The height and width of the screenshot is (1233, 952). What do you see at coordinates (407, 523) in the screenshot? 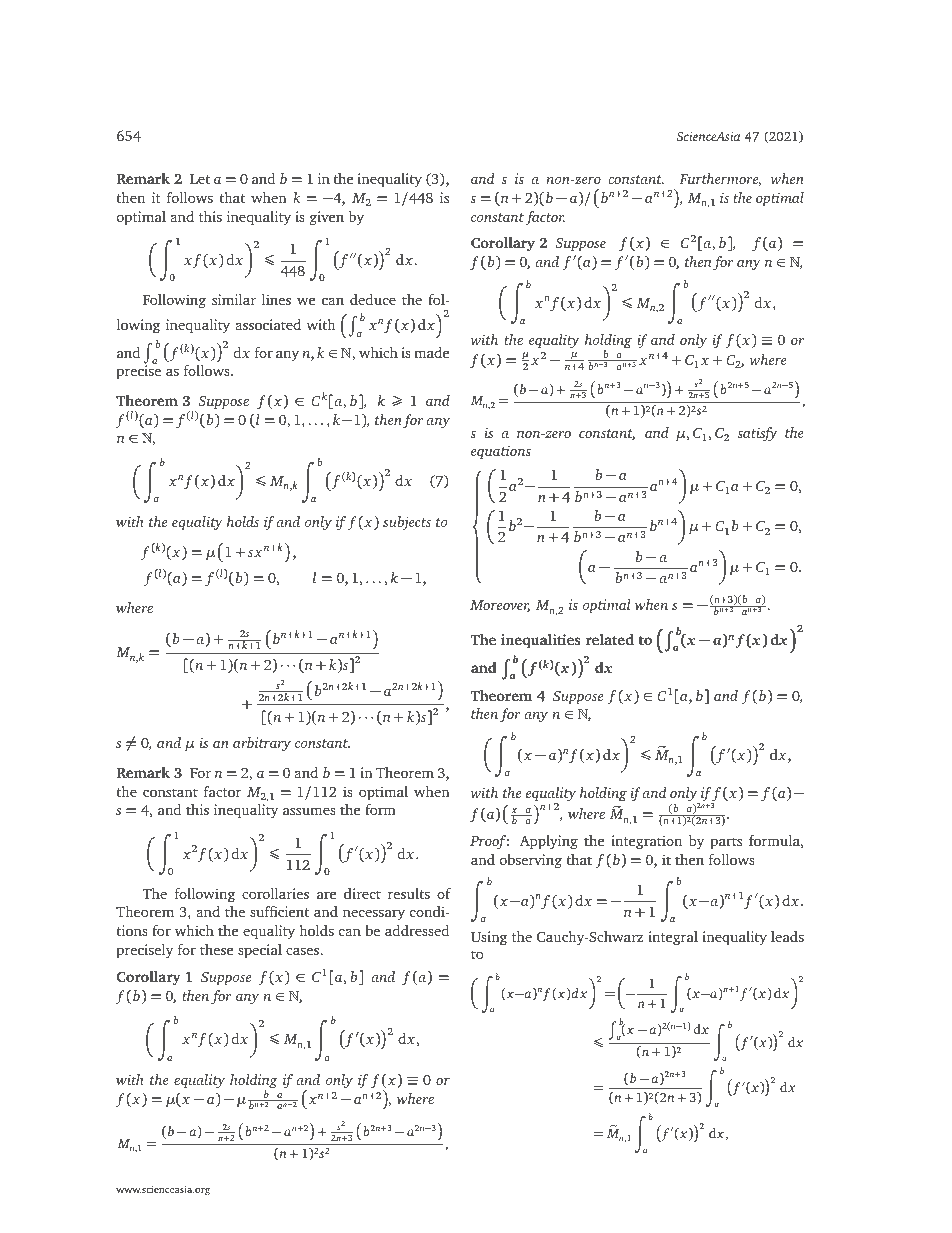
I see `subjects` at bounding box center [407, 523].
